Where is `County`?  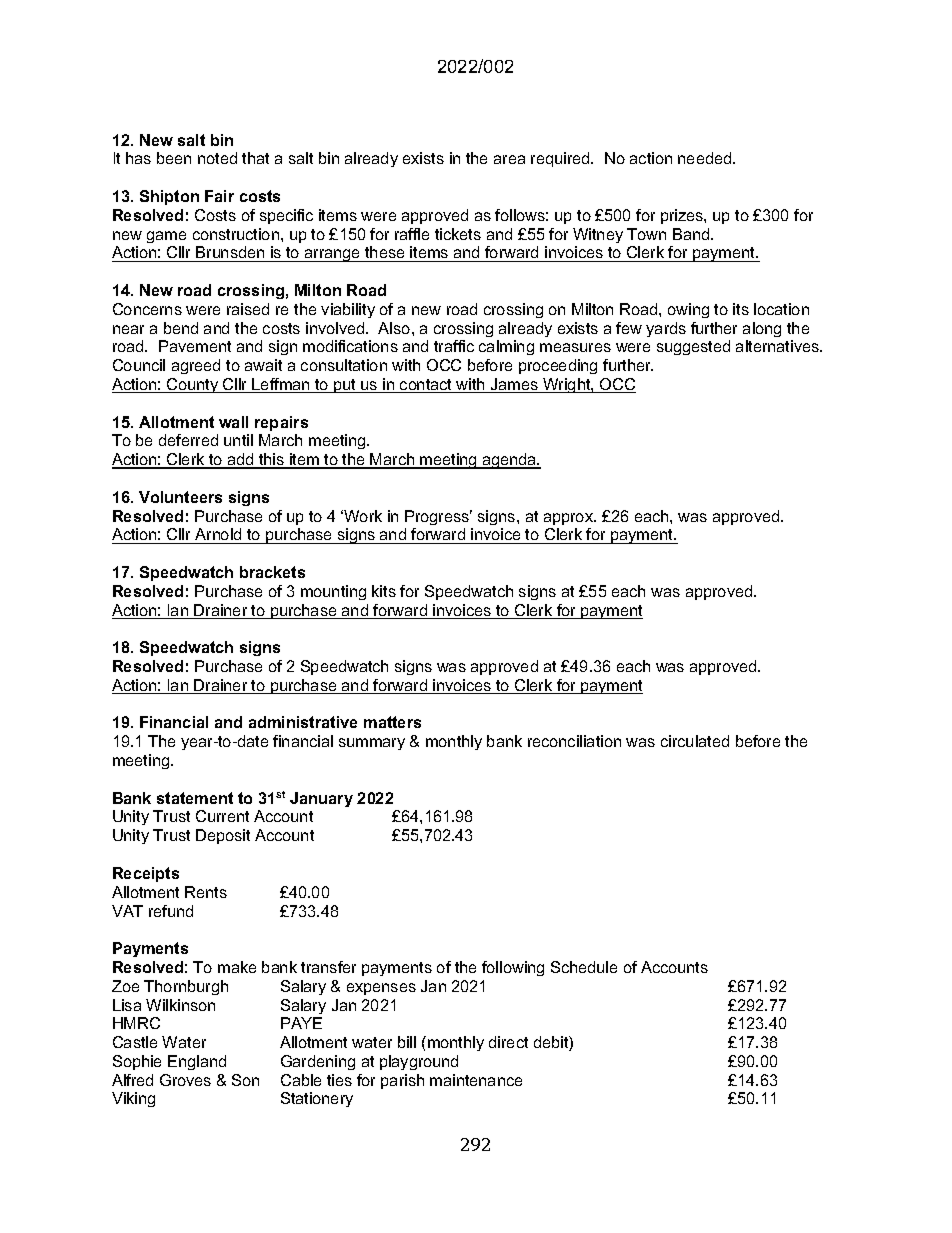 County is located at coordinates (193, 385).
